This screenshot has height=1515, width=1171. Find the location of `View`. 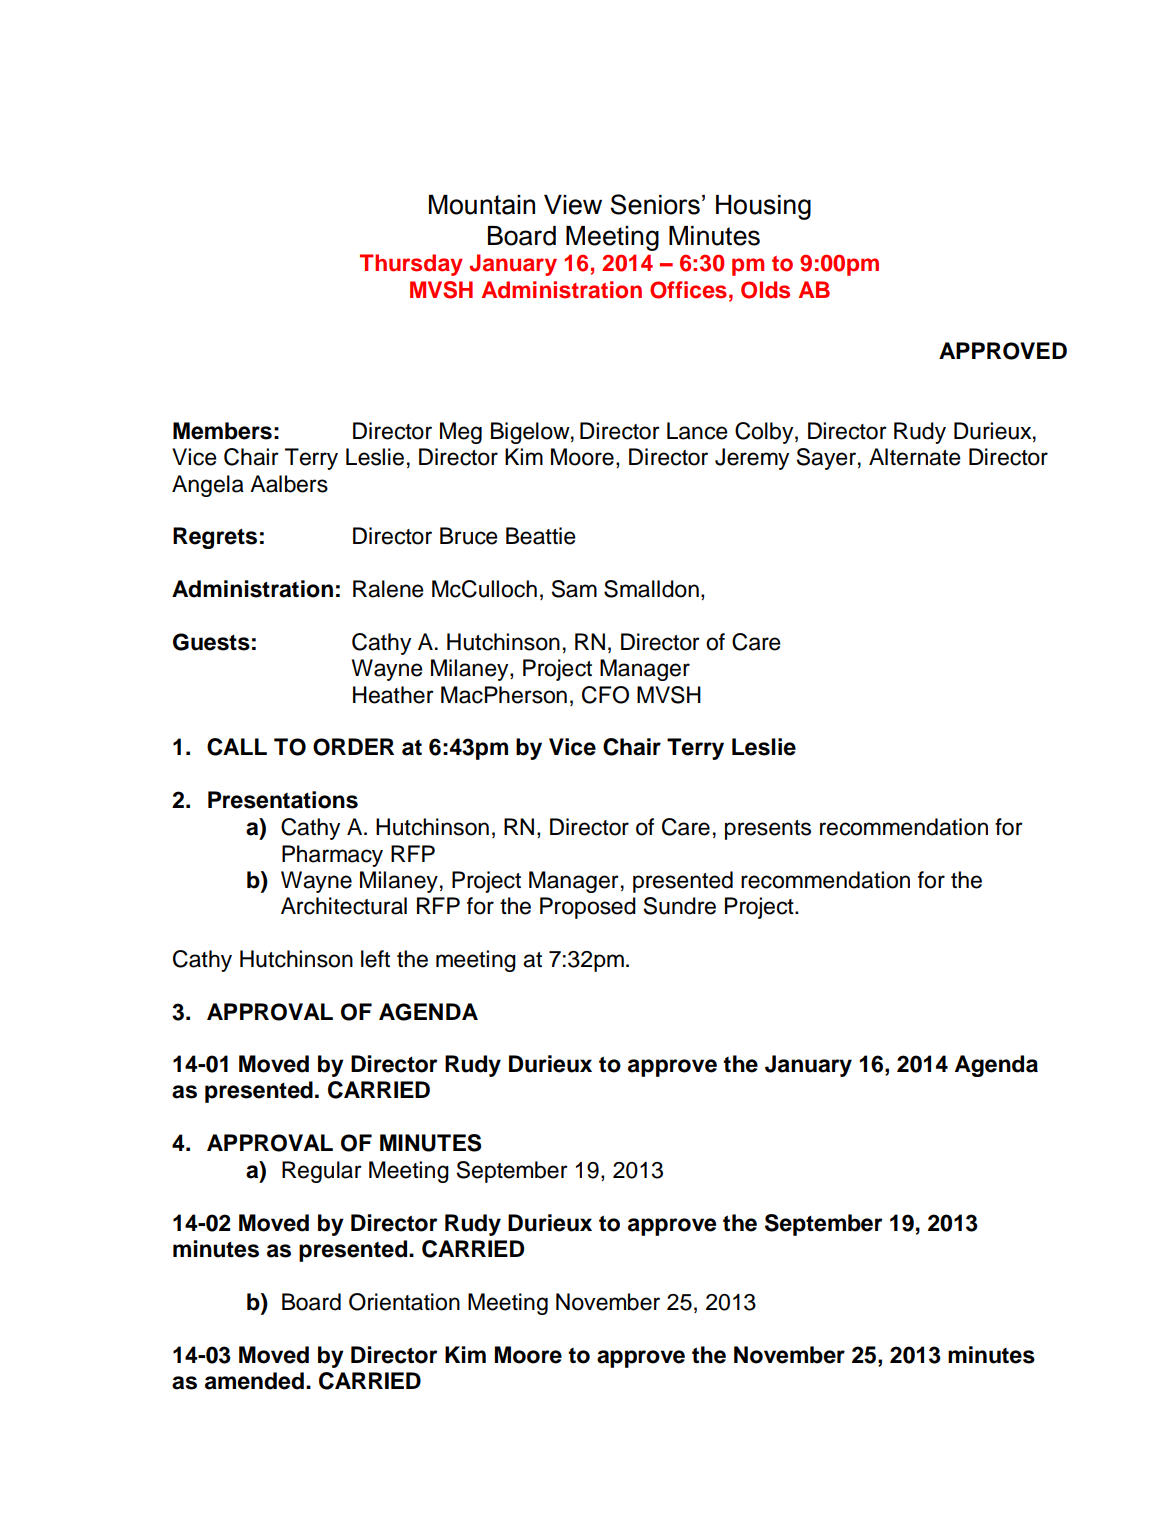

View is located at coordinates (573, 205).
